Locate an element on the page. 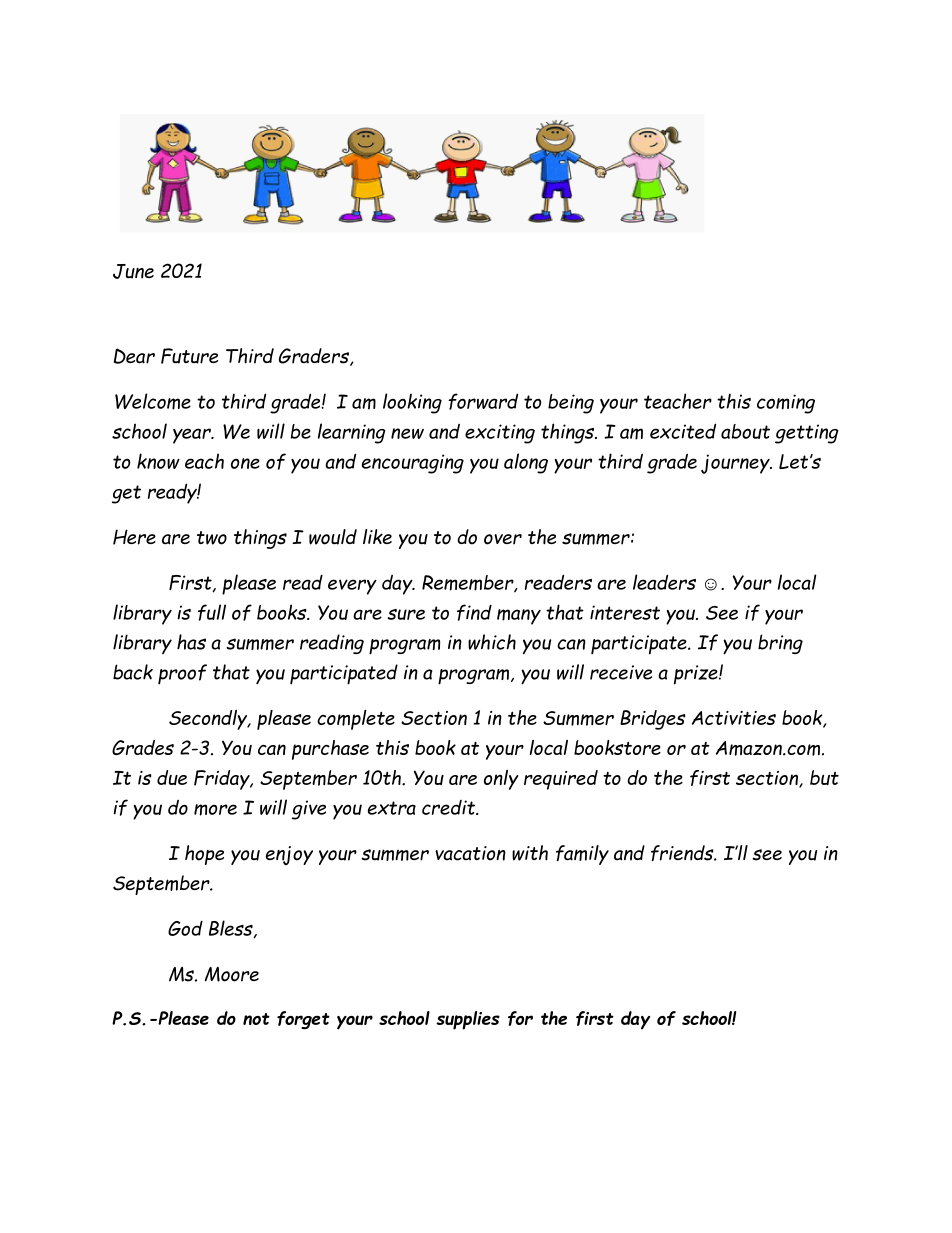 The width and height of the document is (952, 1233). over is located at coordinates (503, 539).
